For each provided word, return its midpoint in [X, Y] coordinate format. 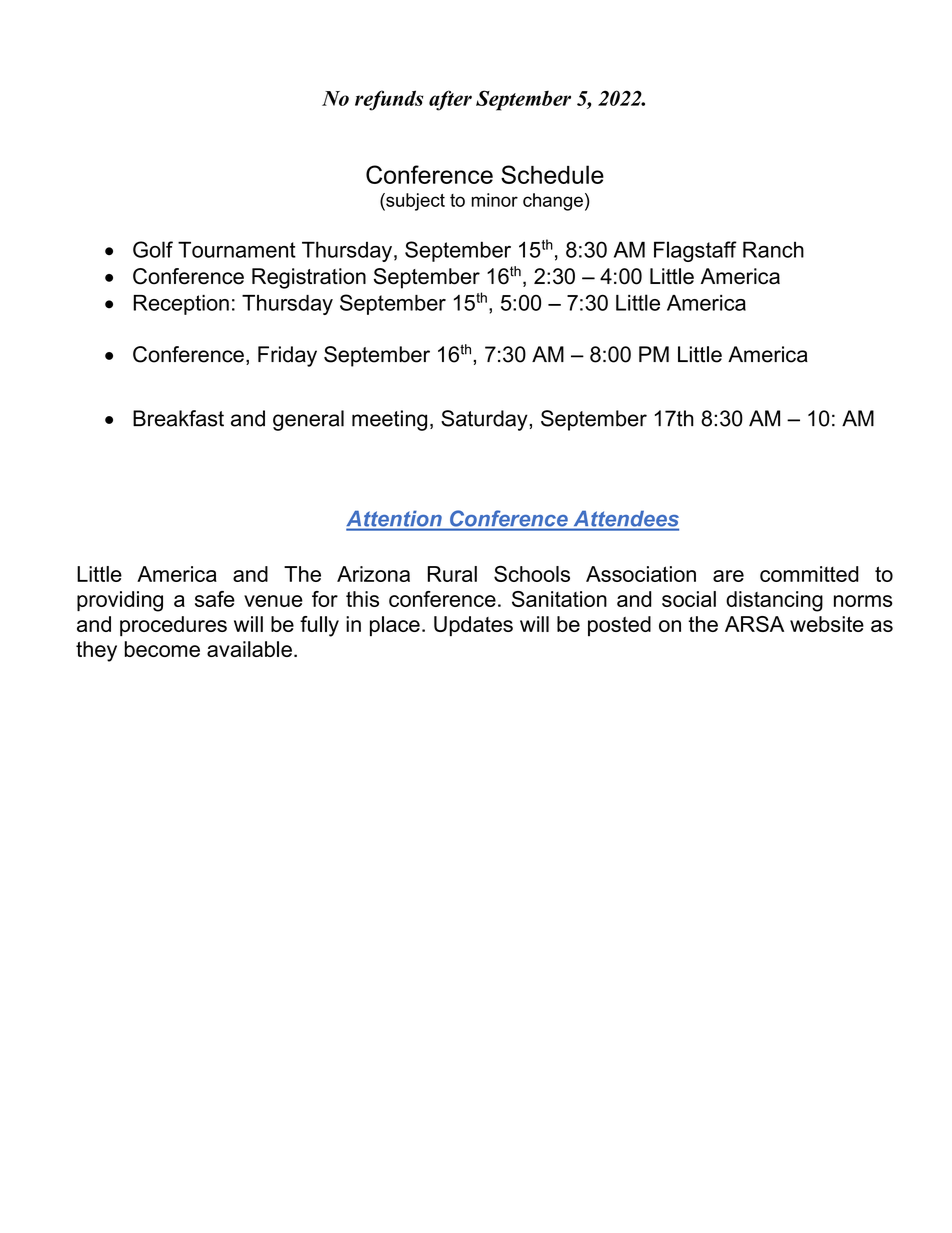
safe [215, 599]
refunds [389, 100]
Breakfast [178, 418]
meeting [389, 420]
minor [495, 200]
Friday [287, 356]
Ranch [773, 249]
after [450, 100]
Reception [181, 305]
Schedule [552, 174]
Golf [153, 249]
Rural [452, 574]
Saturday [485, 420]
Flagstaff [695, 251]
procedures [173, 626]
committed [809, 574]
